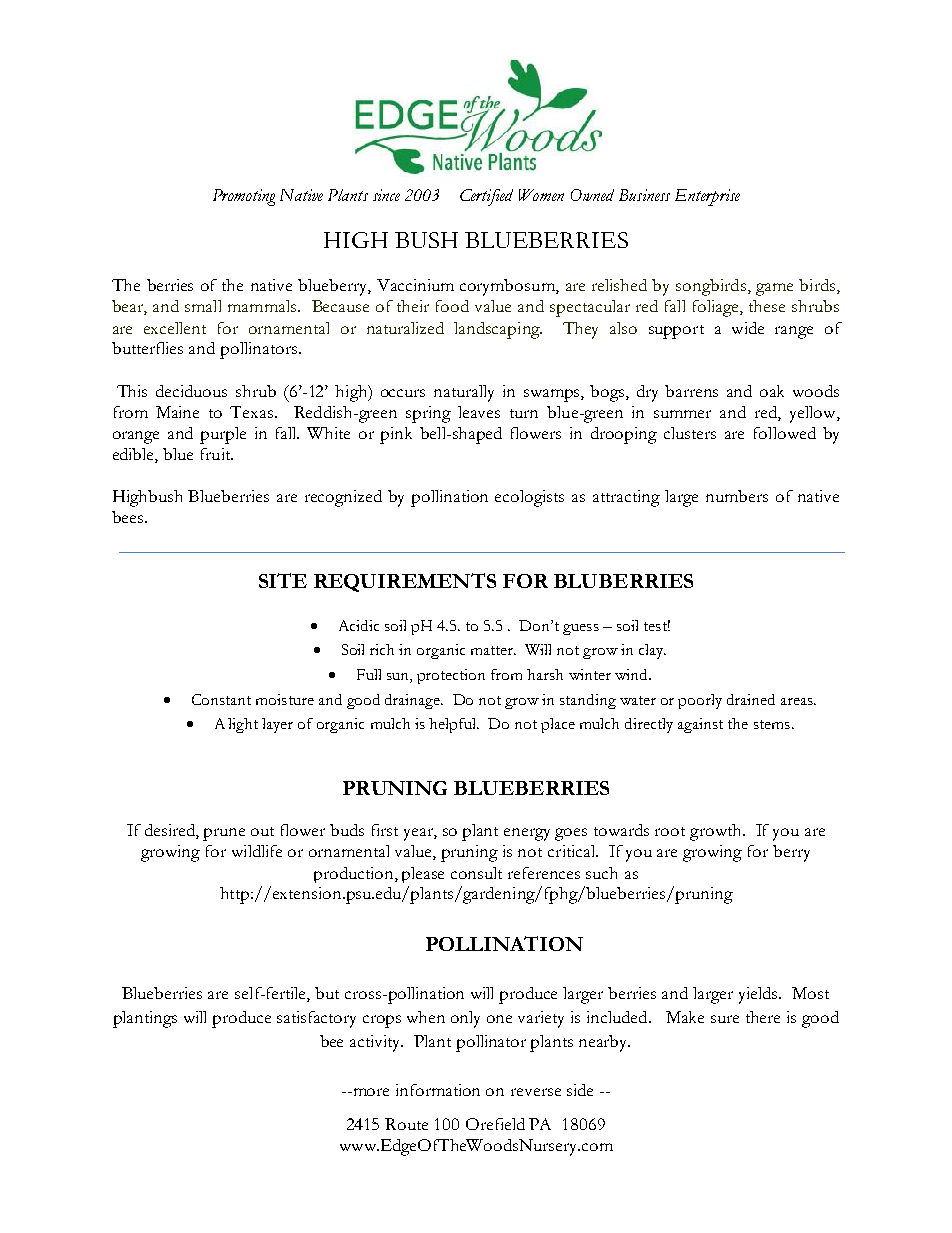 The image size is (952, 1233). What do you see at coordinates (751, 699) in the screenshot?
I see `drained` at bounding box center [751, 699].
